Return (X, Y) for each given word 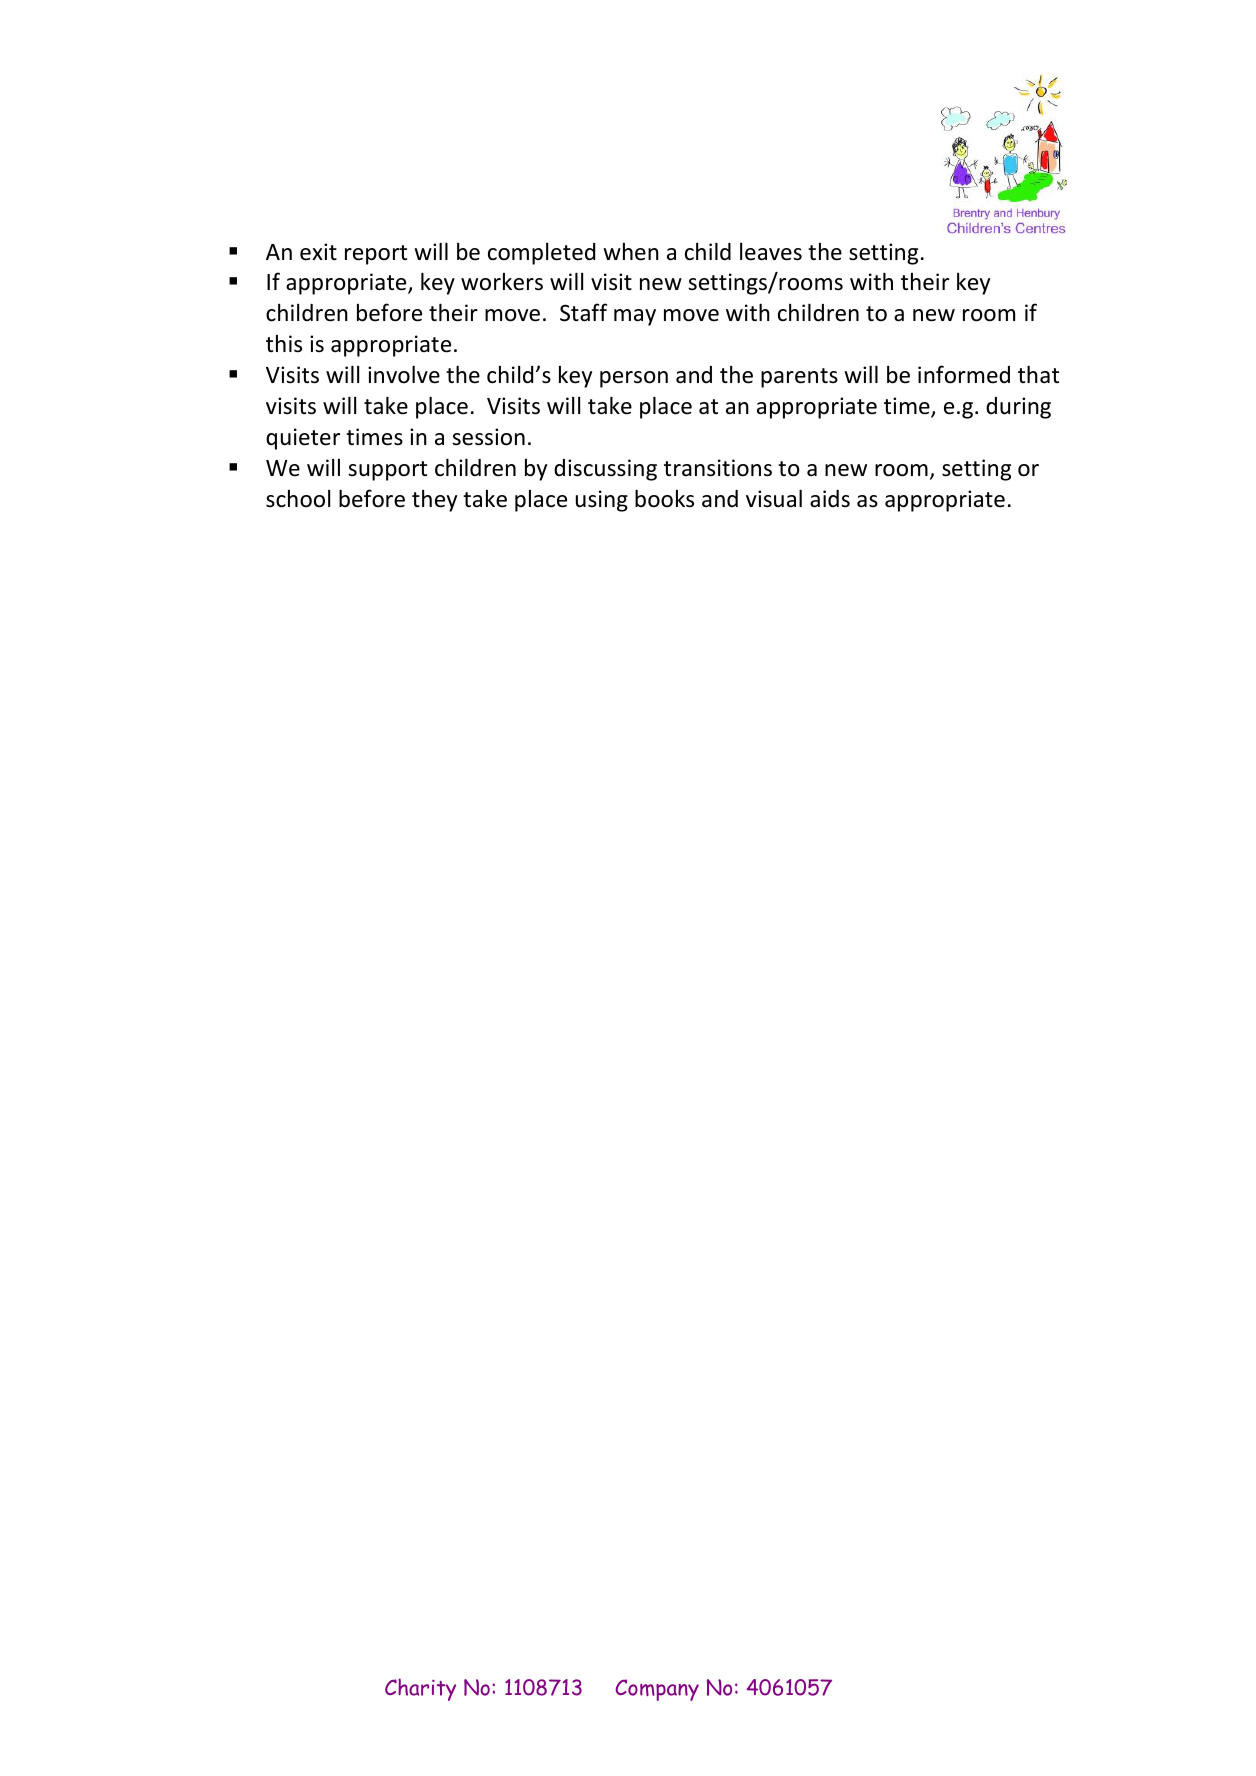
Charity (420, 1689)
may (635, 317)
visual (774, 498)
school (298, 499)
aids (830, 499)
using (602, 501)
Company (657, 1690)
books (664, 498)
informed (964, 374)
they (434, 501)
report (376, 255)
